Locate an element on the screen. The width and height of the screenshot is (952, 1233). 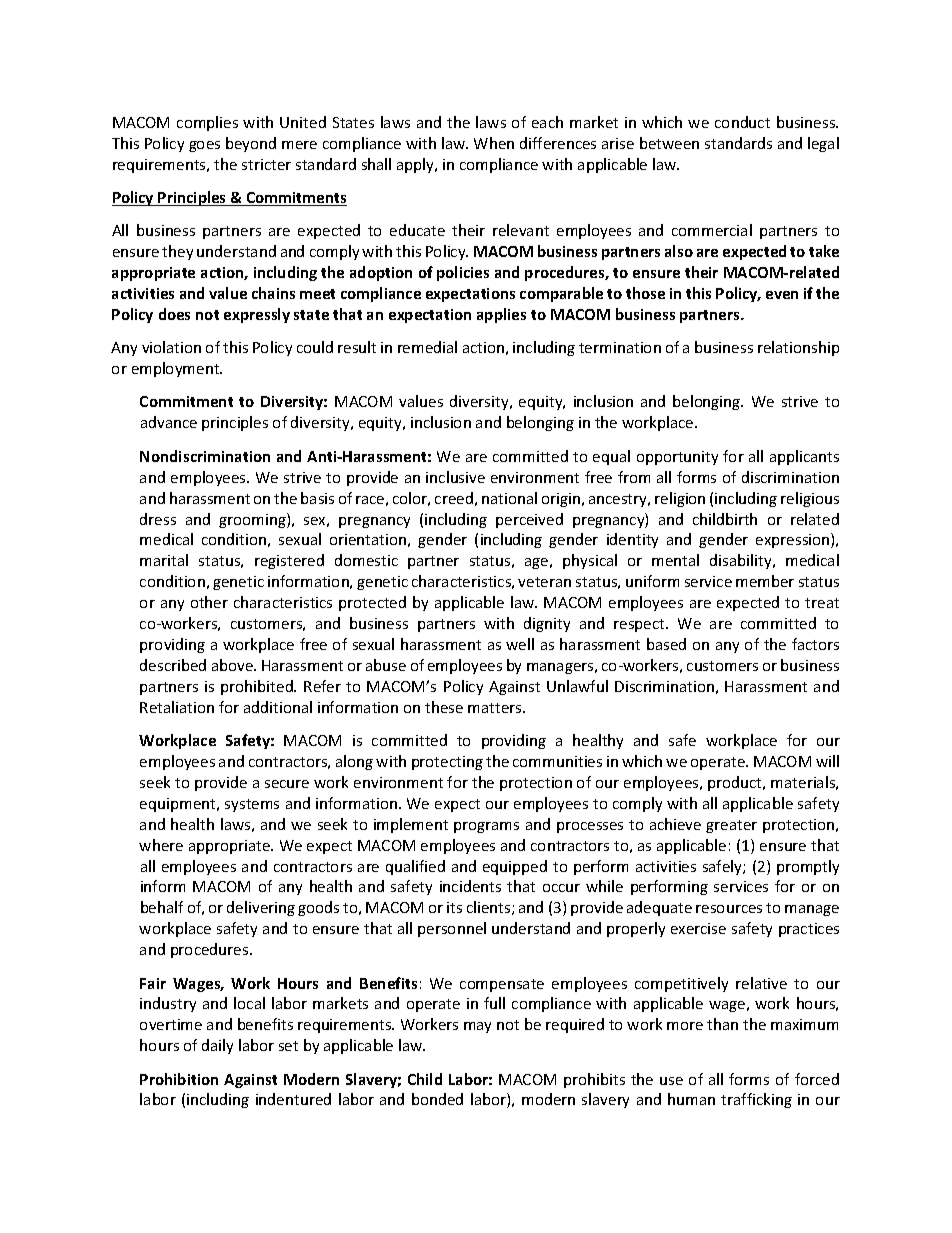
daily is located at coordinates (217, 1046).
